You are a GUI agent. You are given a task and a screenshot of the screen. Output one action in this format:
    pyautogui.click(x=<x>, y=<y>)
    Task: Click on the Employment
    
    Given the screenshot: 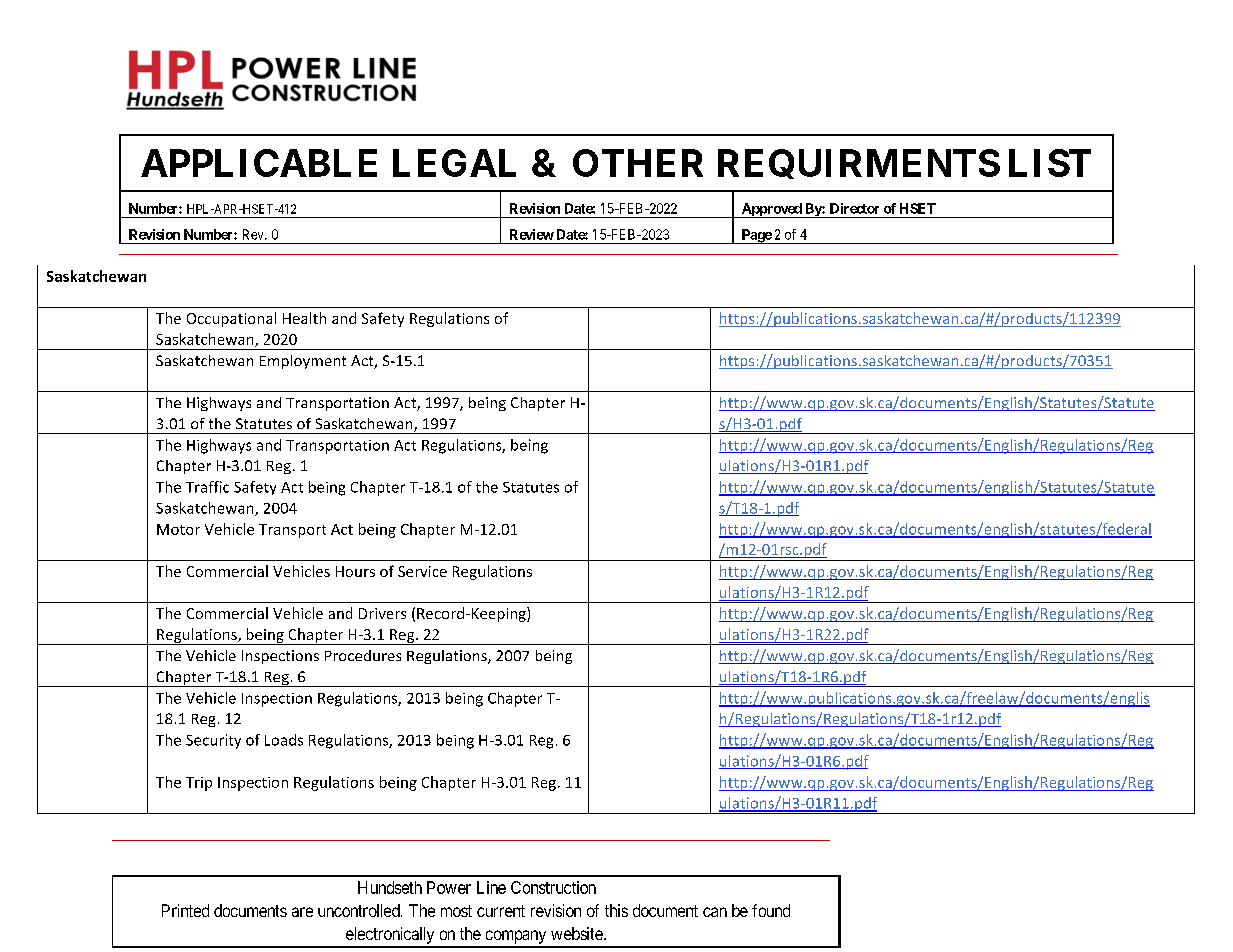 What is the action you would take?
    pyautogui.click(x=303, y=362)
